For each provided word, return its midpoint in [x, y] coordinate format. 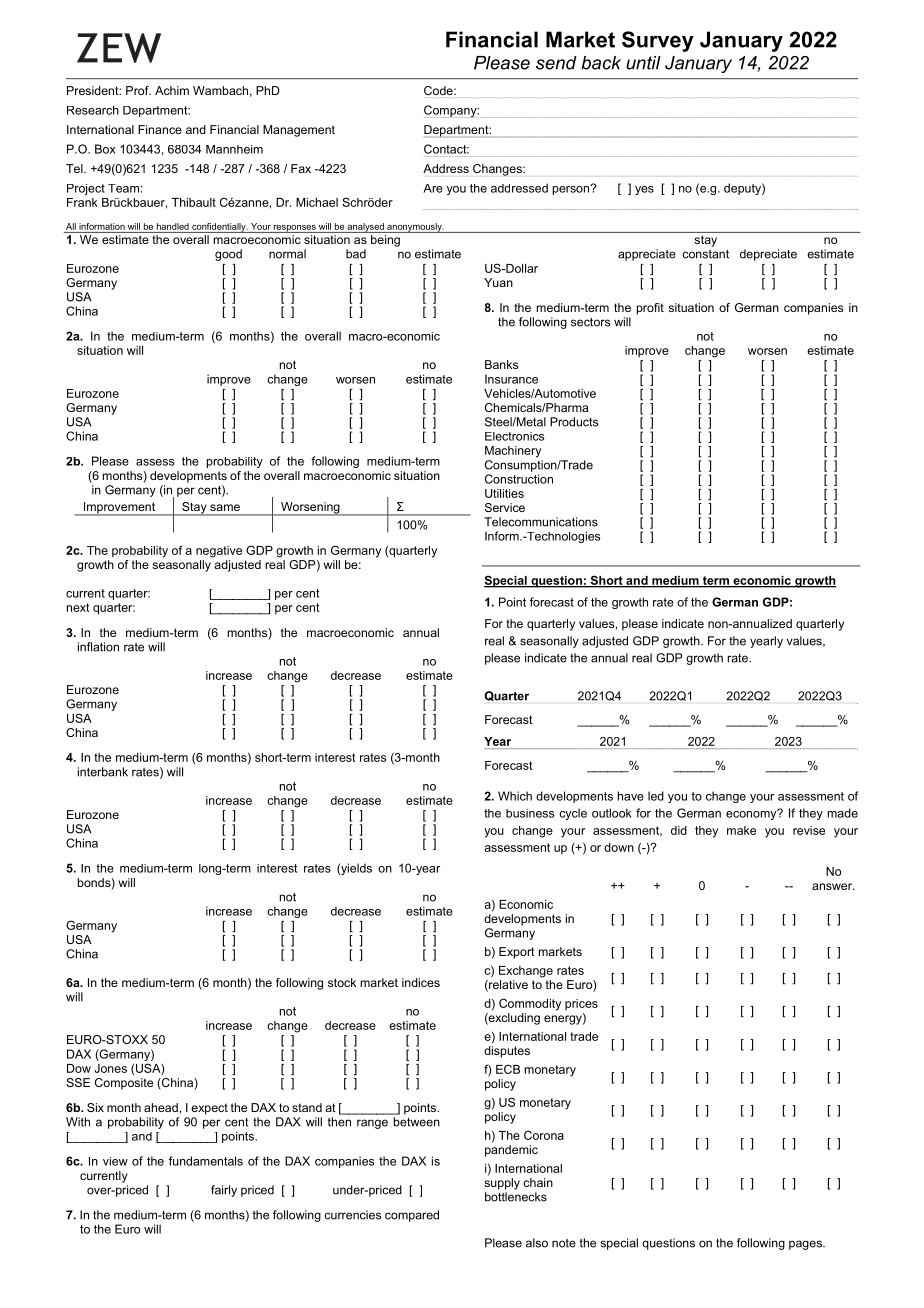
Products [574, 422]
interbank [103, 772]
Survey [658, 41]
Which [515, 796]
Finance [160, 129]
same [225, 507]
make [741, 830]
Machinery [513, 452]
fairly [224, 1191]
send [556, 63]
